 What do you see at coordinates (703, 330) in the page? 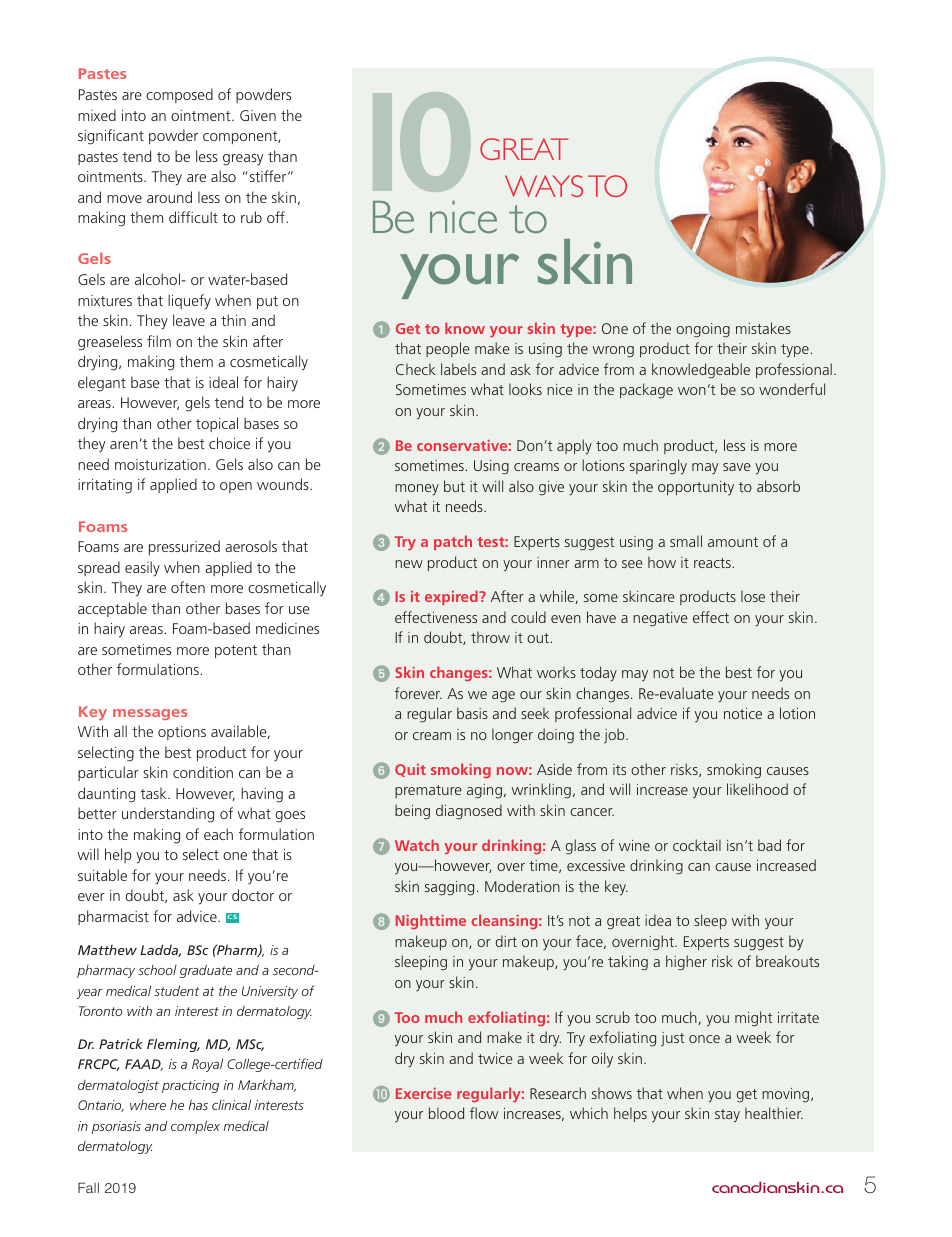
I see `ongoing` at bounding box center [703, 330].
